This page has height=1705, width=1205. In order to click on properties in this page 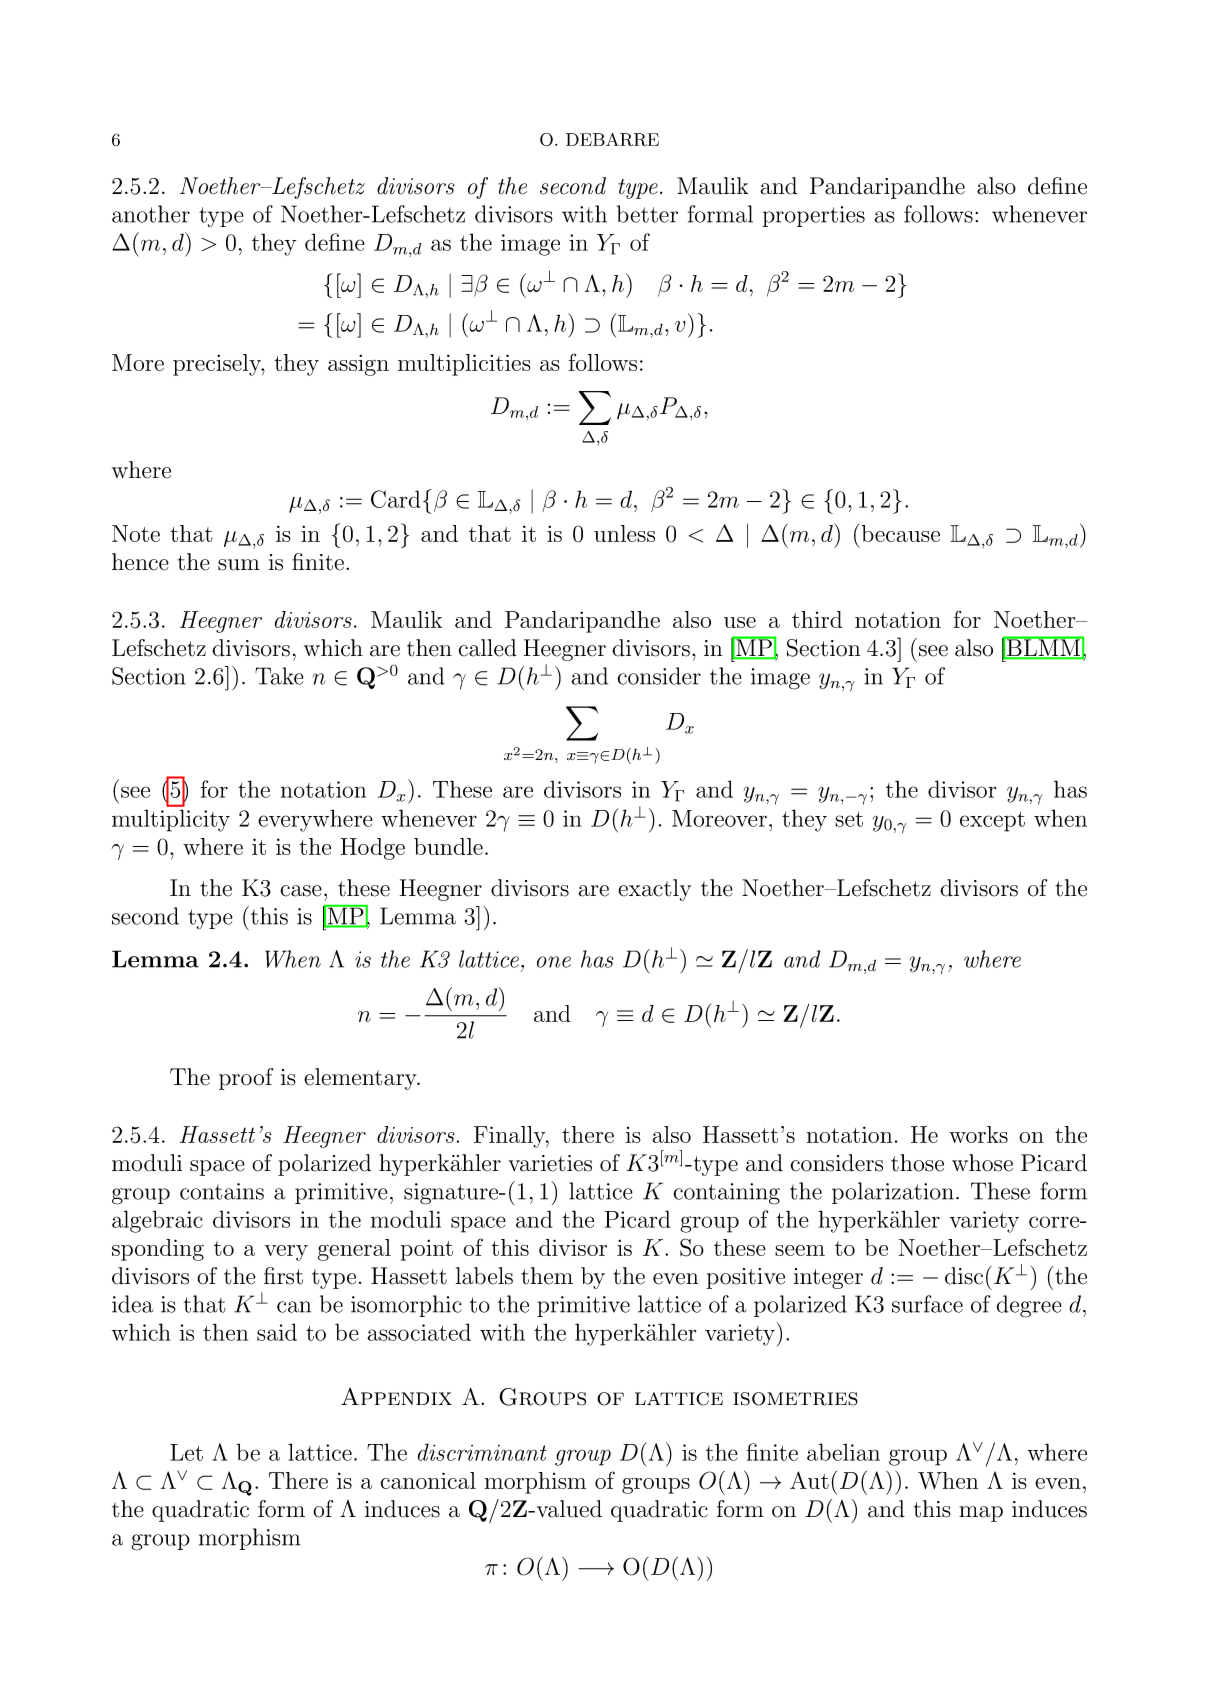, I will do `click(814, 216)`.
